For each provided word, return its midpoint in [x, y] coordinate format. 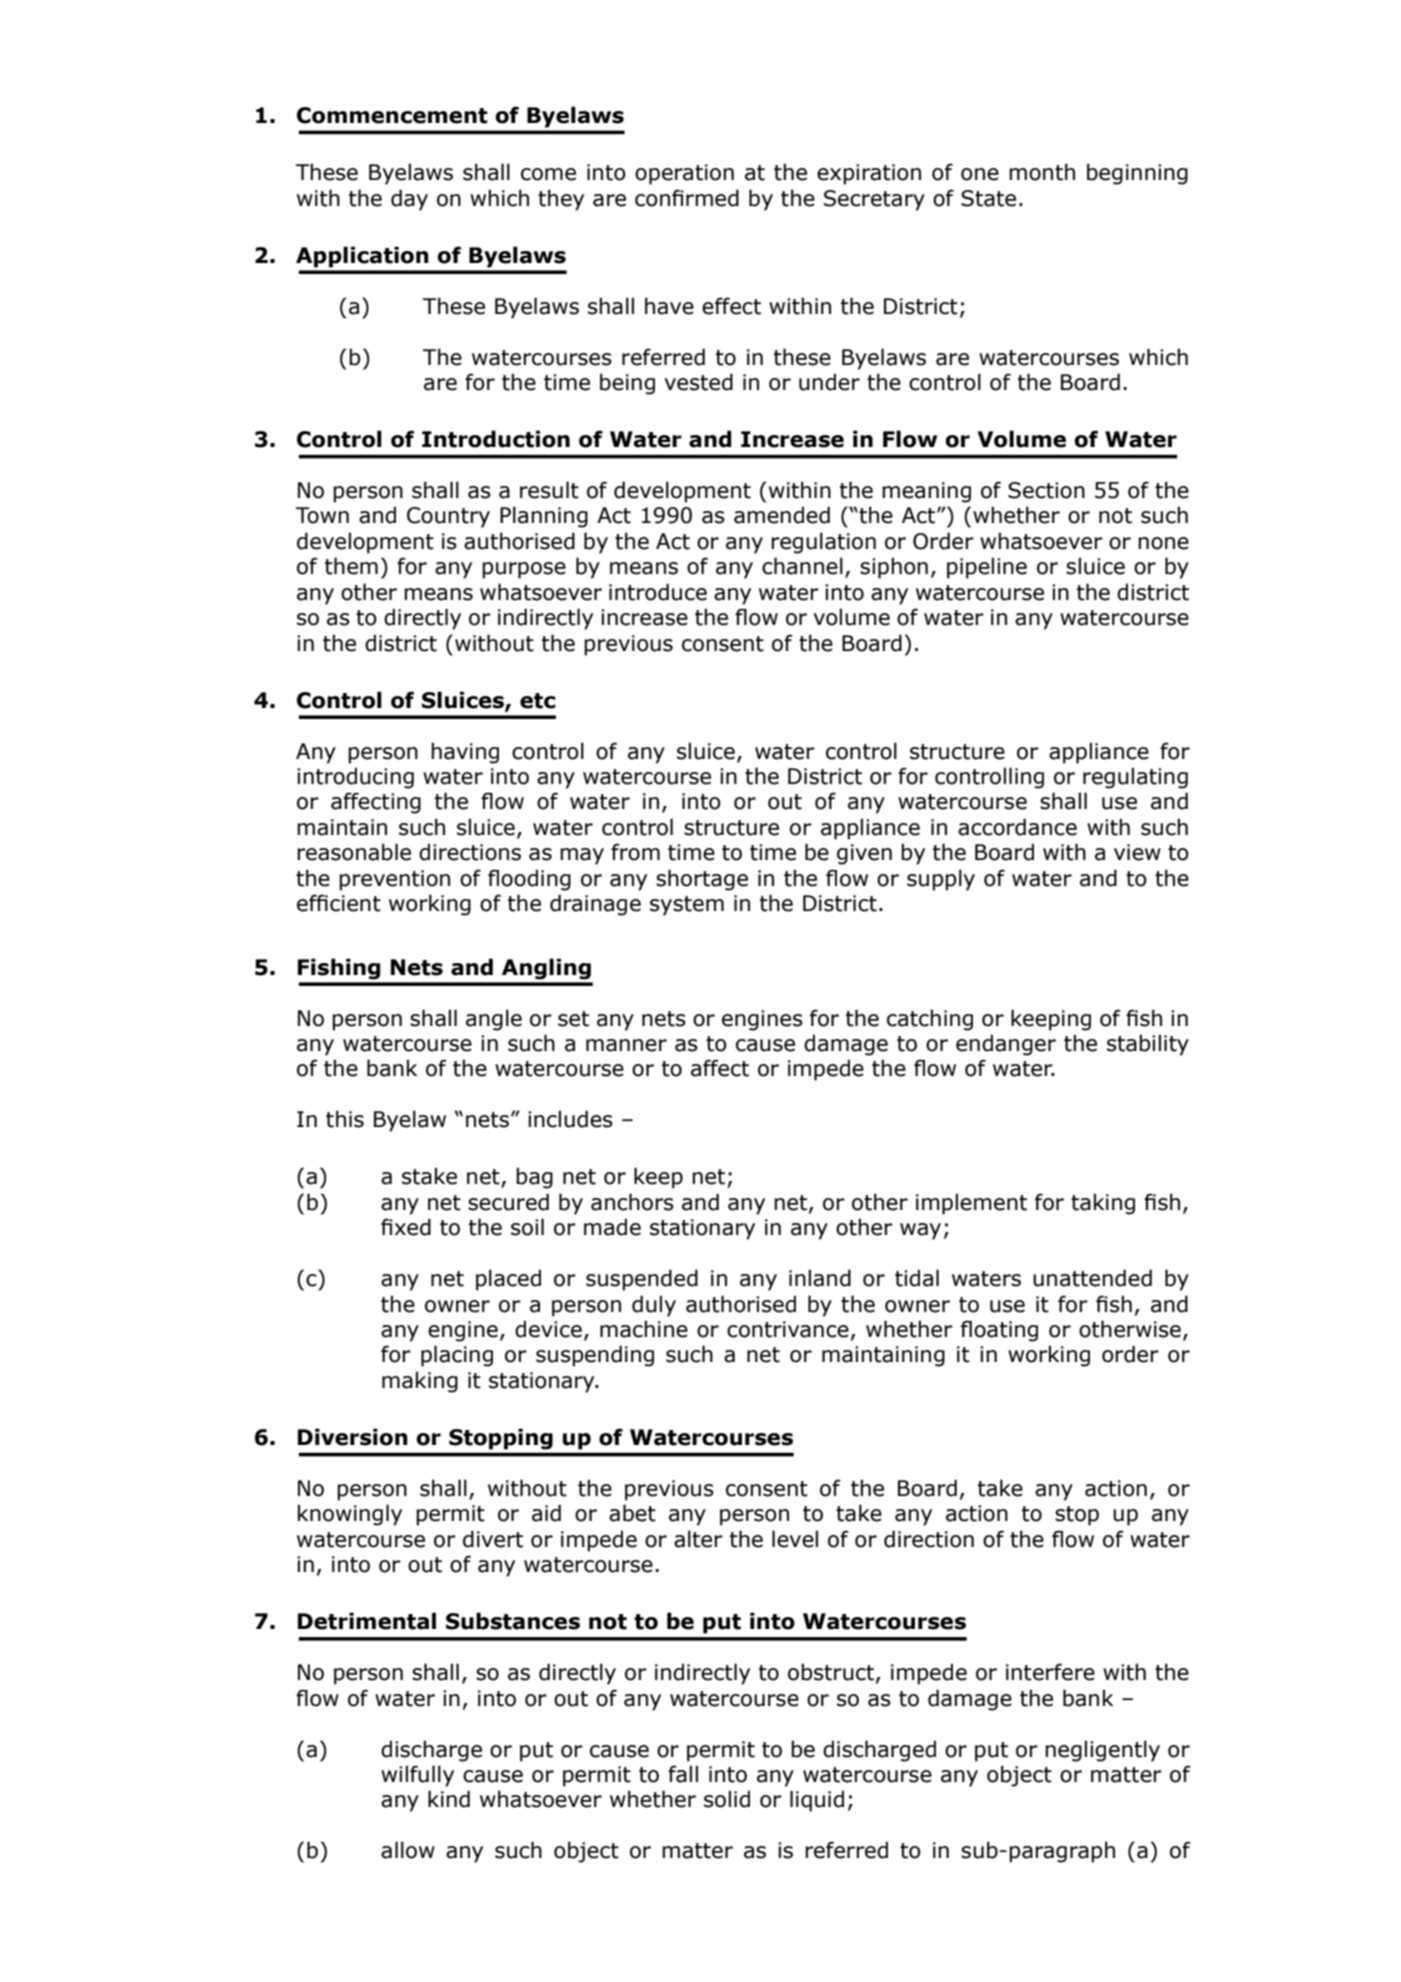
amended [782, 515]
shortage [702, 880]
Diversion [353, 1437]
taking [1103, 1204]
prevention [394, 880]
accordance [1017, 827]
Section [1046, 490]
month [1042, 172]
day [409, 200]
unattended [1092, 1278]
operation [684, 174]
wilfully [417, 1776]
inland [820, 1278]
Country [448, 517]
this [345, 1119]
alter [698, 1539]
